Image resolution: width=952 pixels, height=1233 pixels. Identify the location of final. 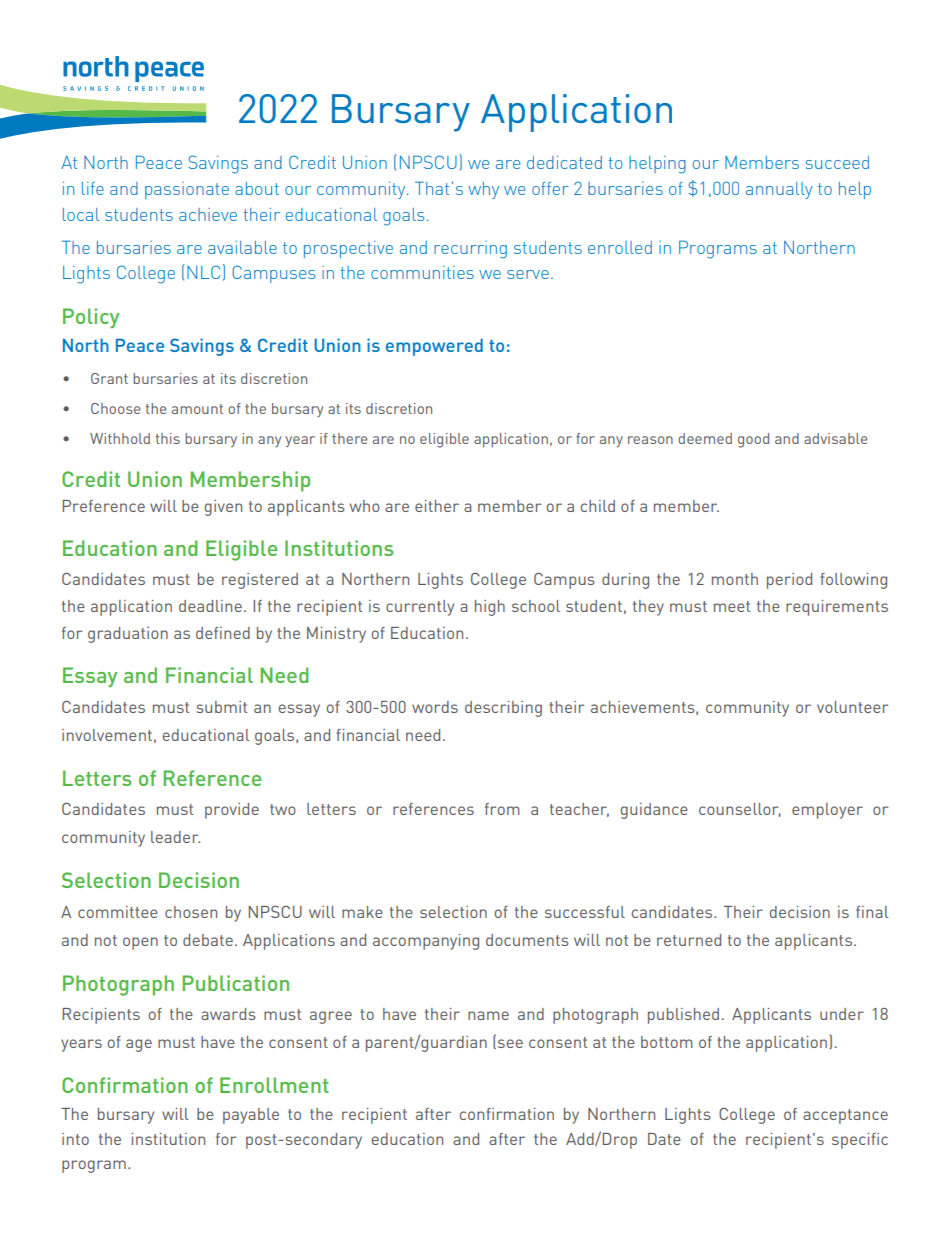
(872, 912).
